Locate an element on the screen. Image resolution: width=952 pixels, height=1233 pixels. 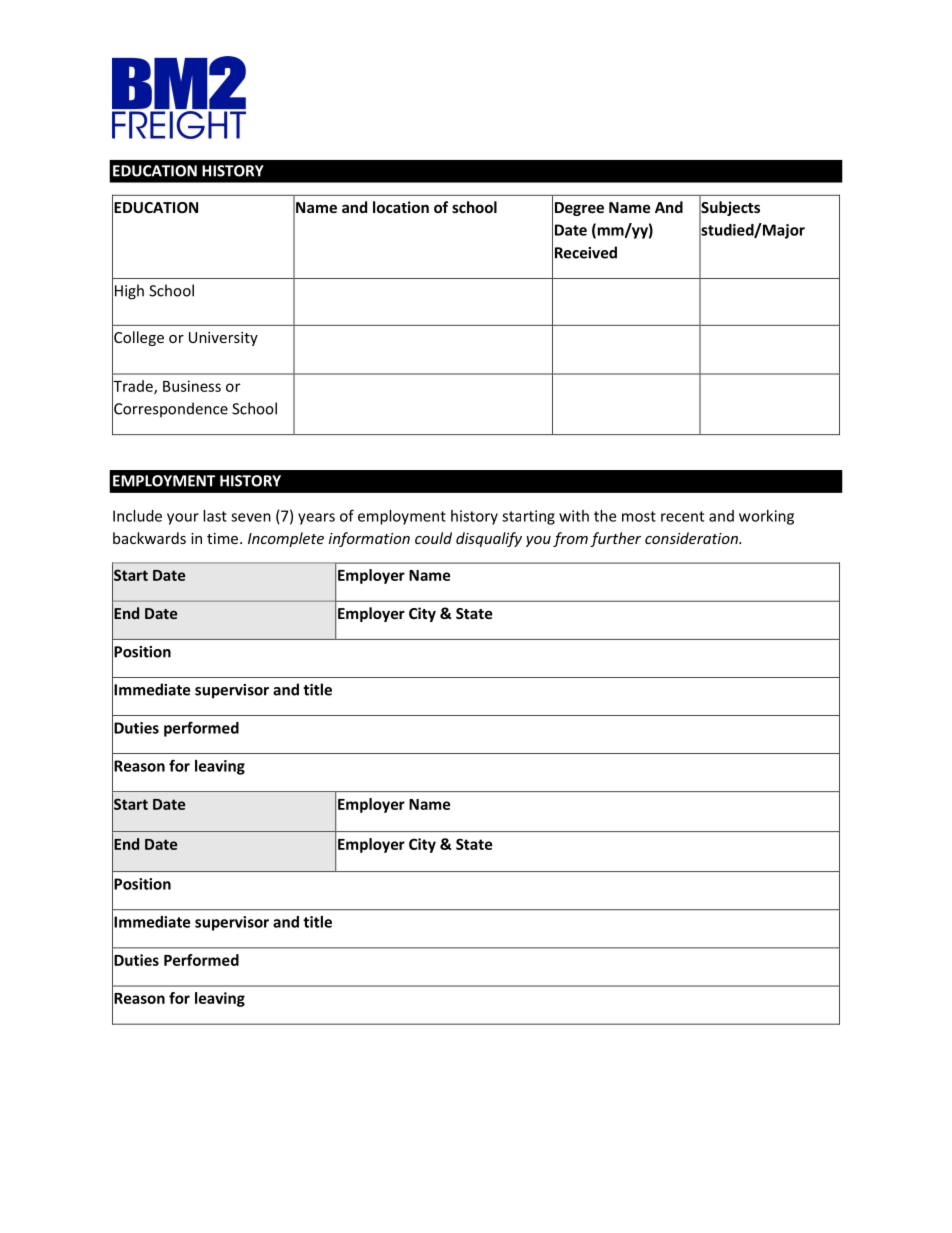
University is located at coordinates (223, 339).
